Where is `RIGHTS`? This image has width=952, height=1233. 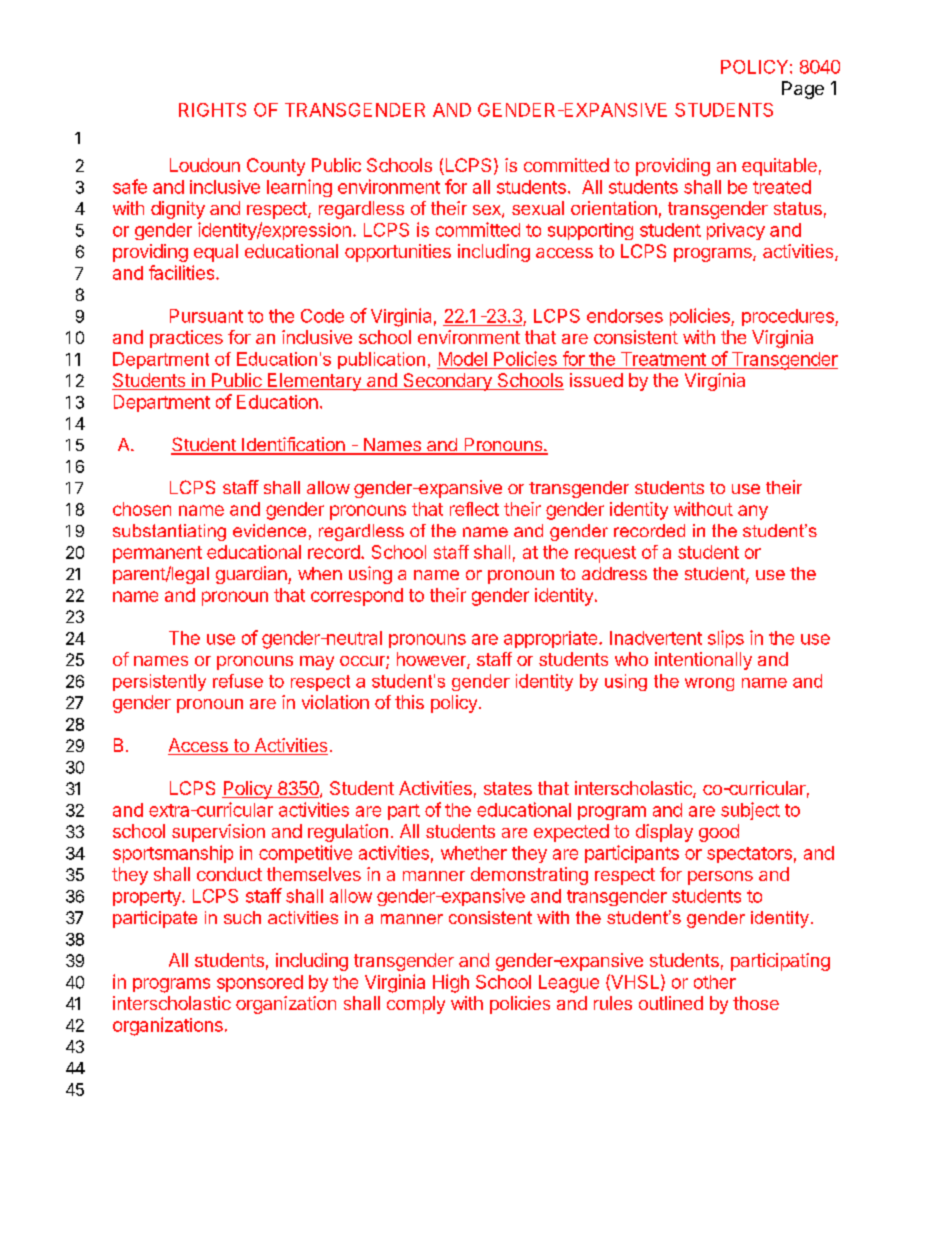
RIGHTS is located at coordinates (212, 110).
